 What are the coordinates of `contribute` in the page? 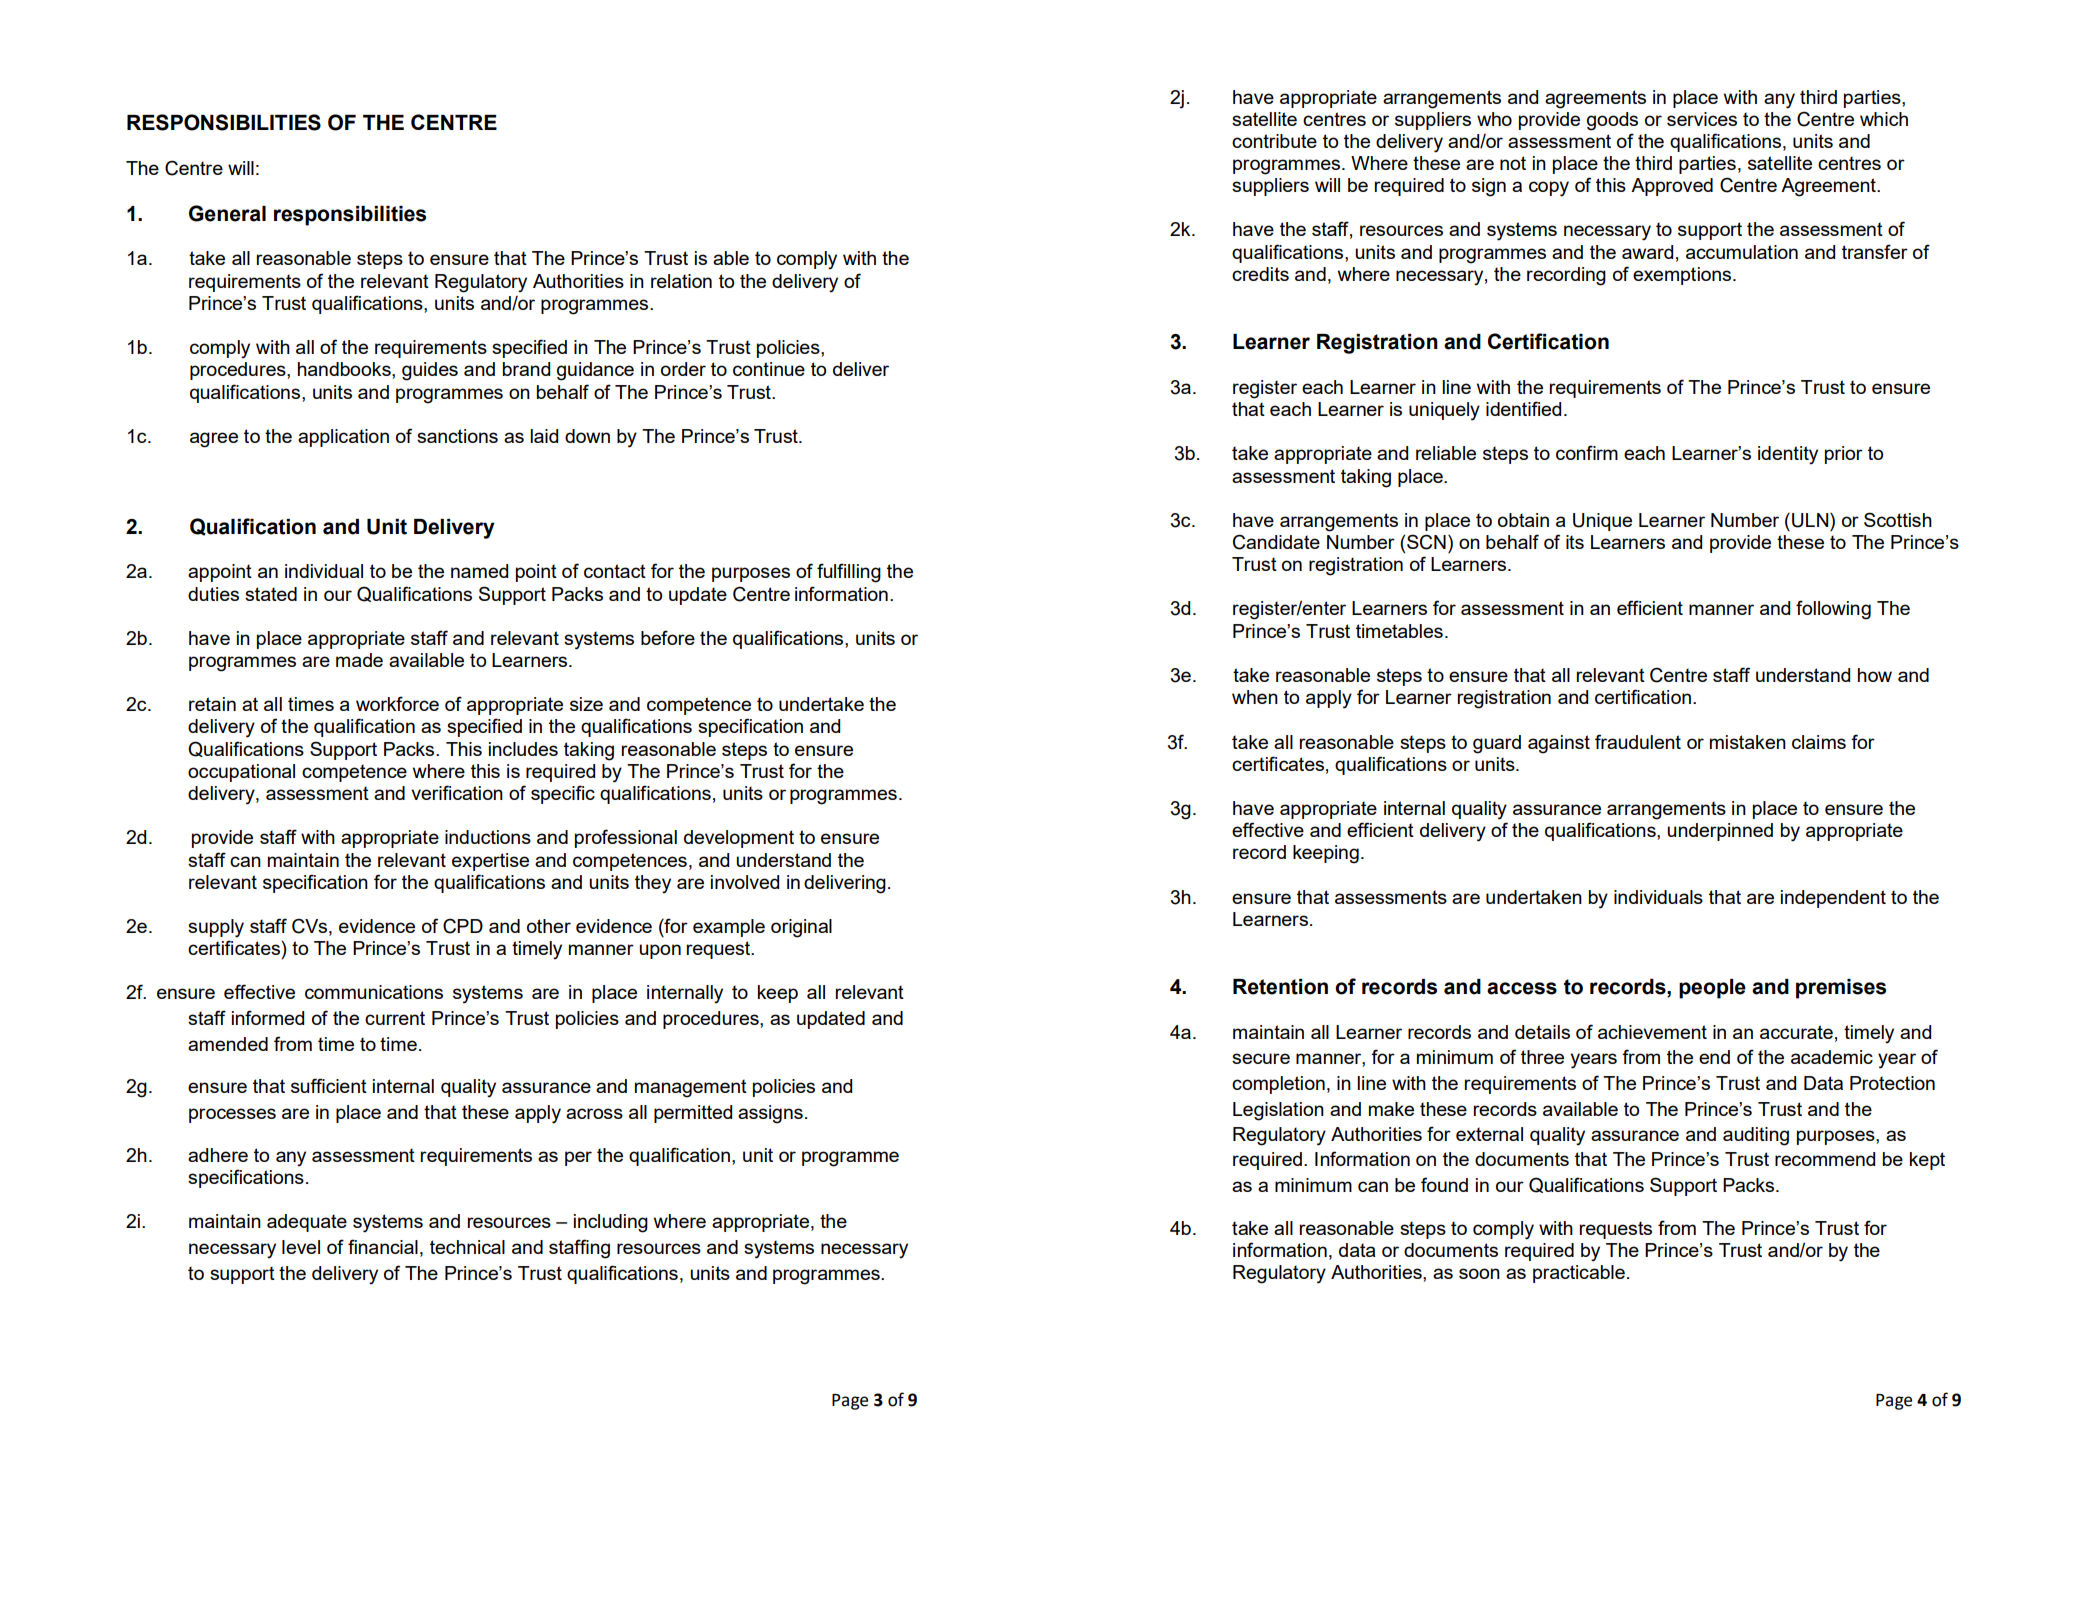 It's located at (1274, 141).
